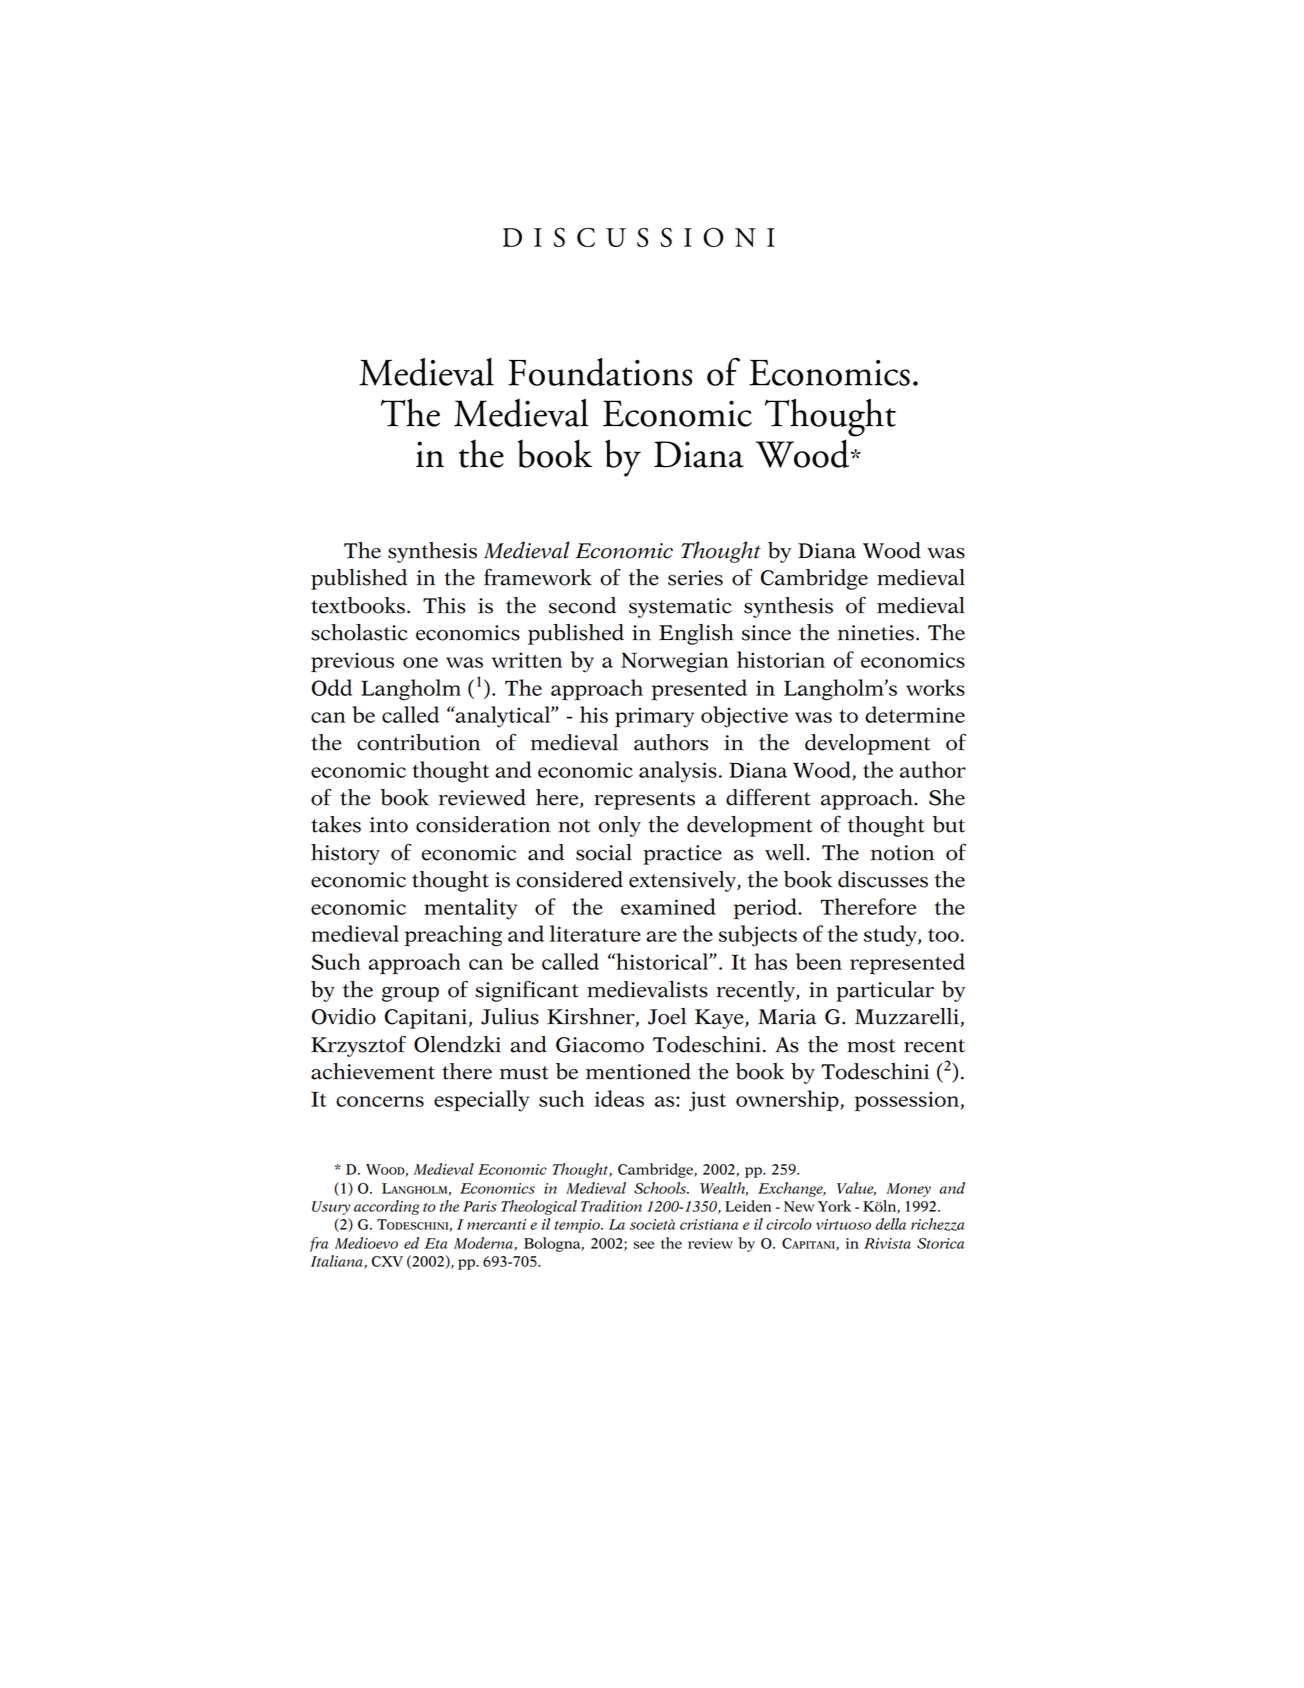  Describe the element at coordinates (902, 853) in the screenshot. I see `notion` at that location.
